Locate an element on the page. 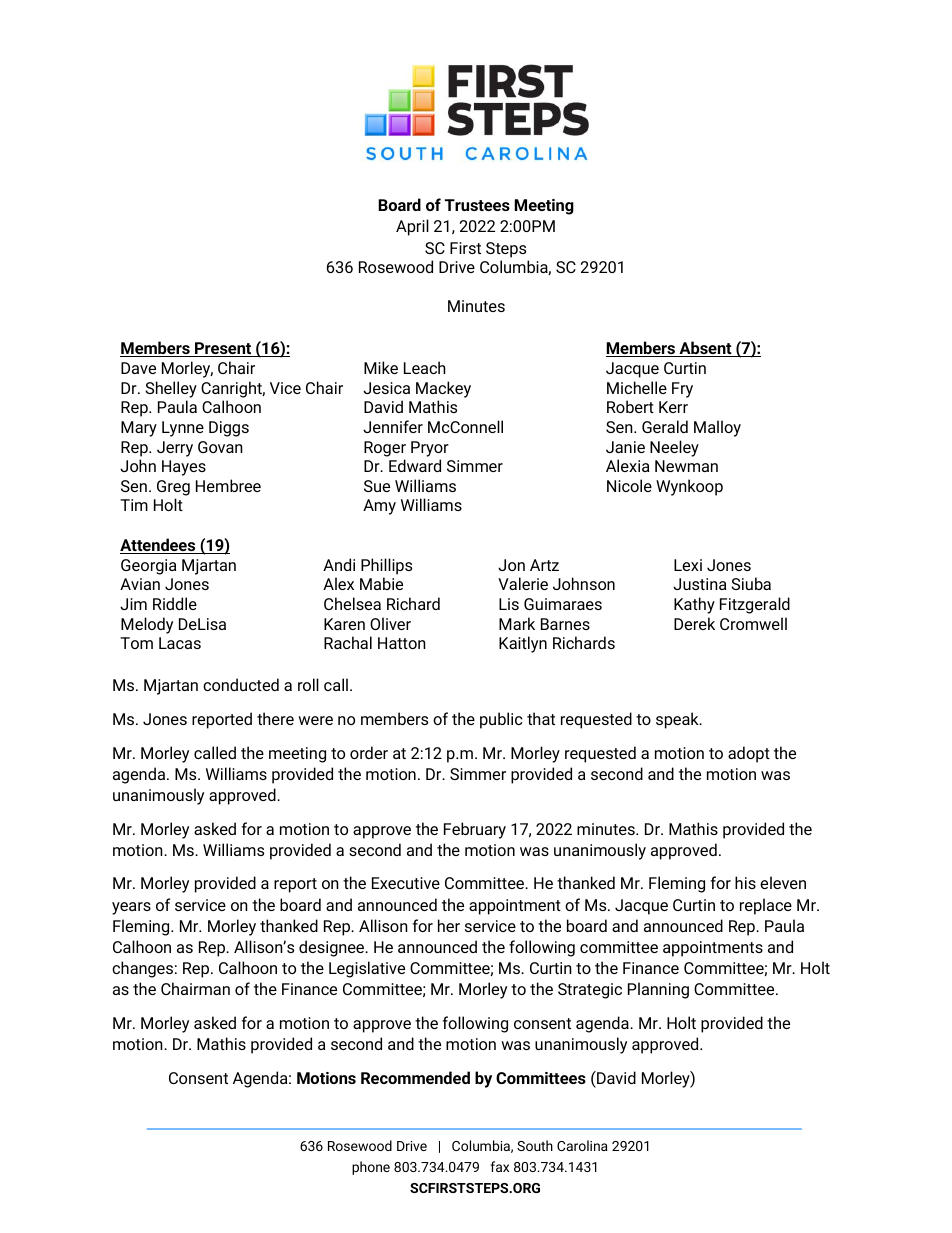  years is located at coordinates (131, 908).
